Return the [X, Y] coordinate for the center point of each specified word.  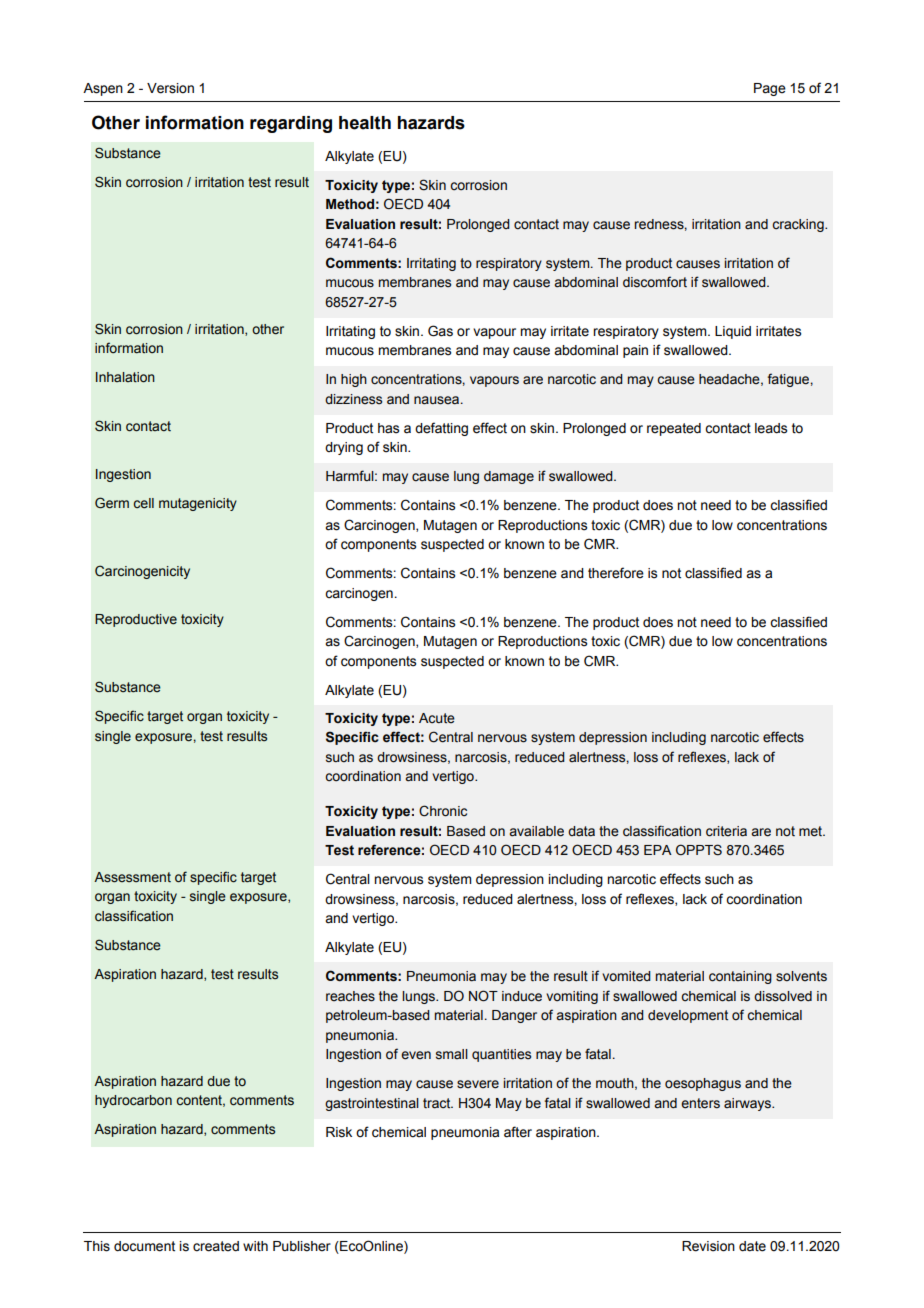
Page [770, 89]
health [365, 123]
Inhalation [125, 377]
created [216, 1246]
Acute [437, 718]
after [518, 1132]
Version [170, 88]
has [388, 428]
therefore [616, 573]
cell [144, 503]
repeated [674, 429]
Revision [708, 1246]
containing [740, 977]
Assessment [132, 877]
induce [522, 996]
